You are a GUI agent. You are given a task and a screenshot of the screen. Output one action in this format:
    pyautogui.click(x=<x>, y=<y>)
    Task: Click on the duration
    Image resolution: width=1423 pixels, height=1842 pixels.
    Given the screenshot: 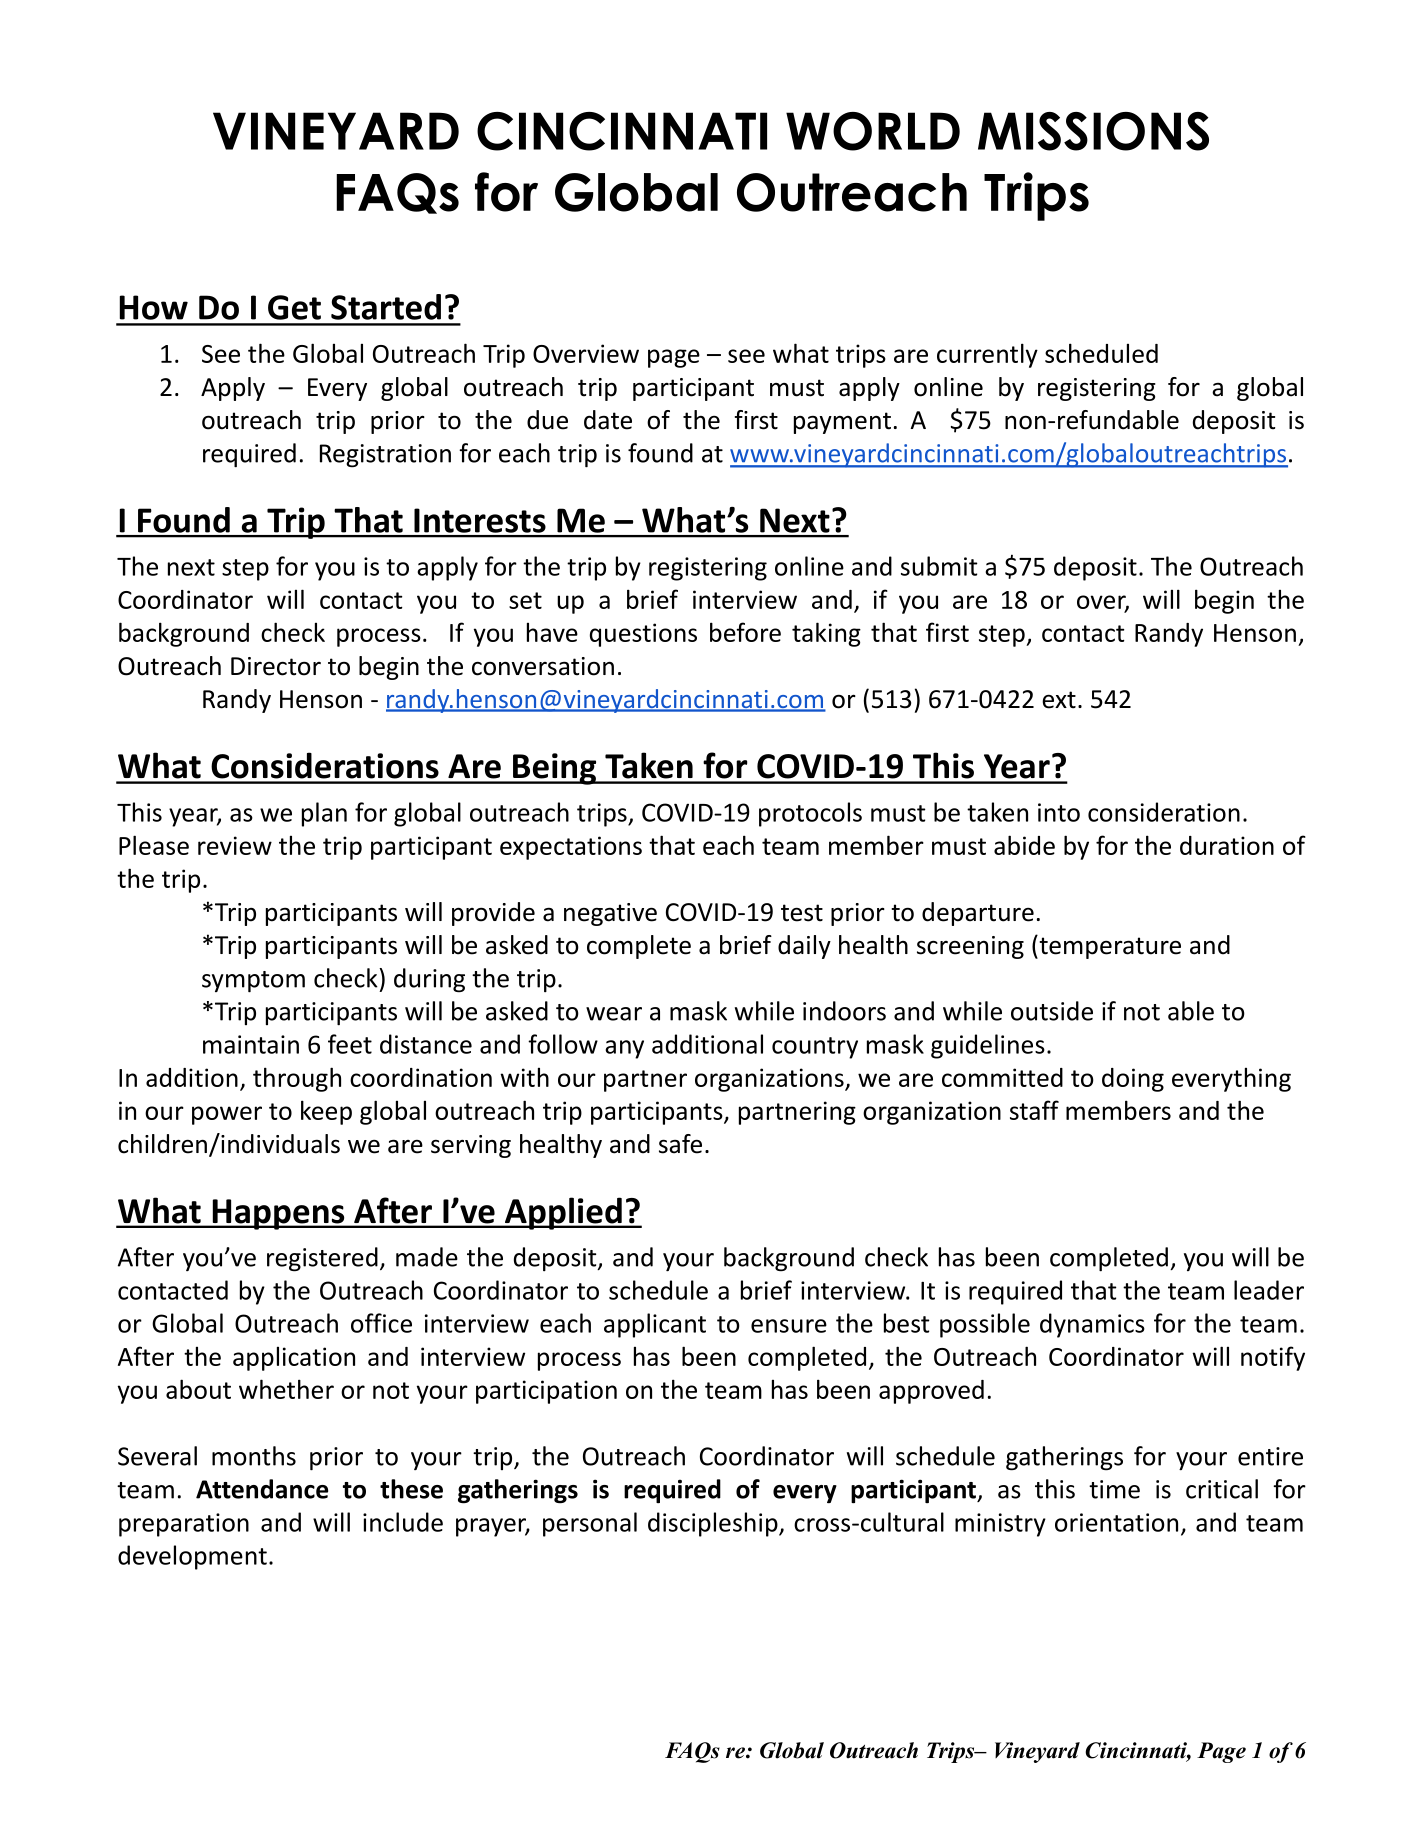 What is the action you would take?
    pyautogui.click(x=1227, y=845)
